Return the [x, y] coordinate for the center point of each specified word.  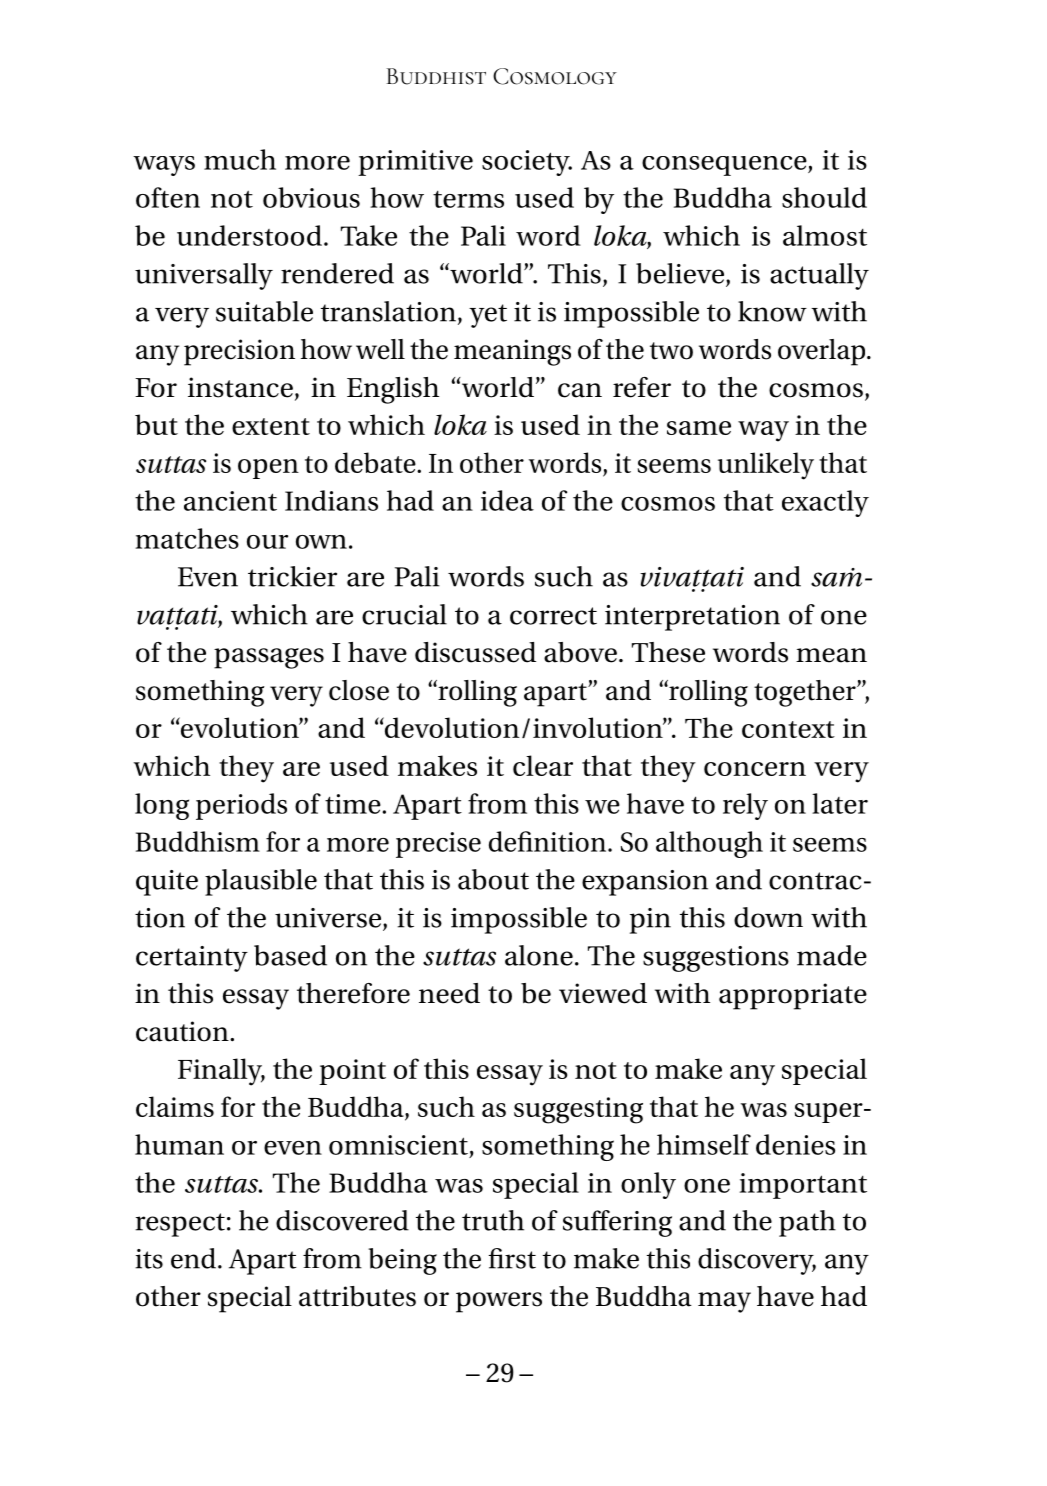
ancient [230, 501]
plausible [261, 882]
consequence [725, 166]
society [527, 163]
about [493, 879]
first [512, 1258]
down [768, 917]
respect [180, 1225]
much [240, 159]
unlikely [766, 466]
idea [507, 500]
